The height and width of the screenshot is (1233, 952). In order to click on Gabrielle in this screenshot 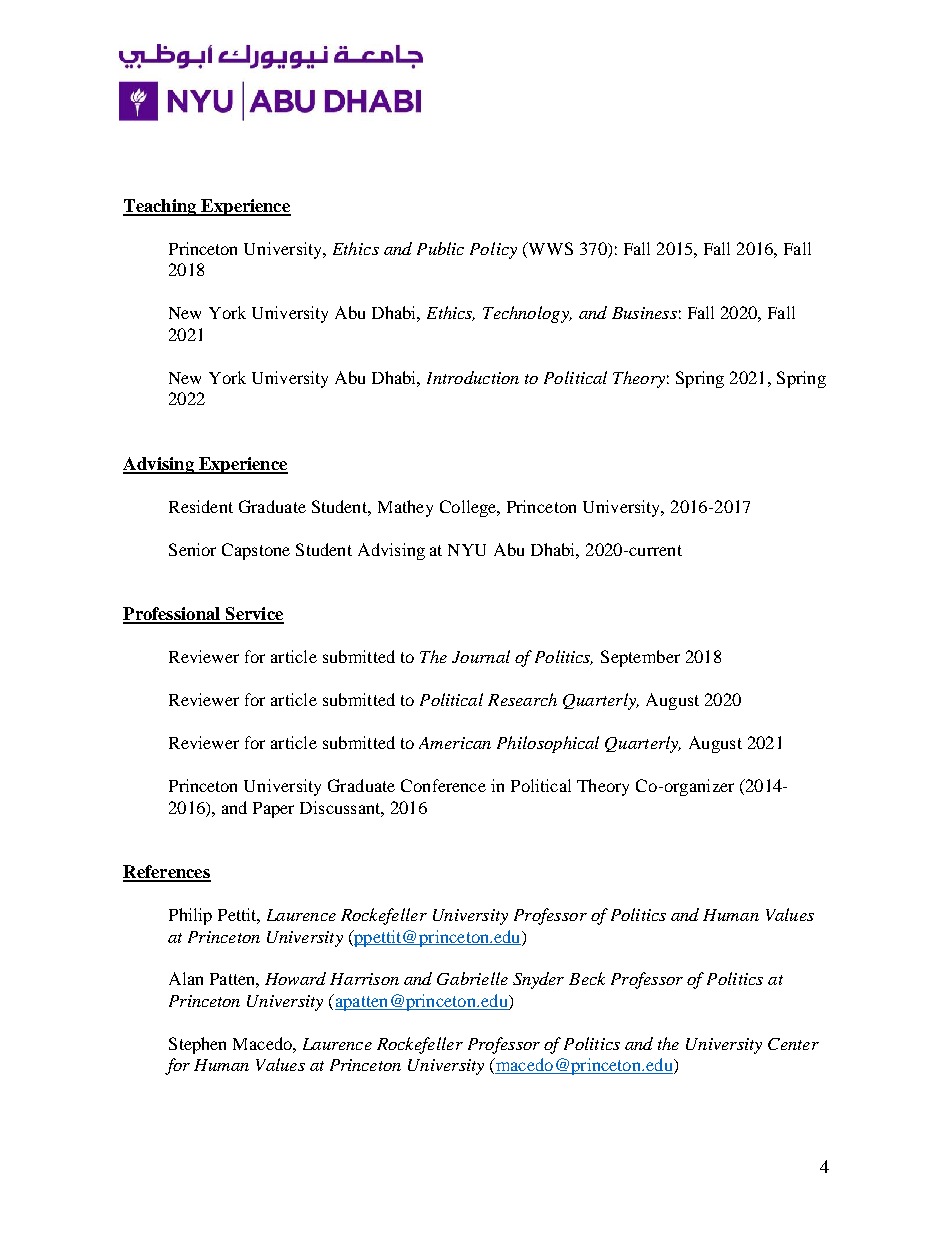, I will do `click(472, 978)`.
